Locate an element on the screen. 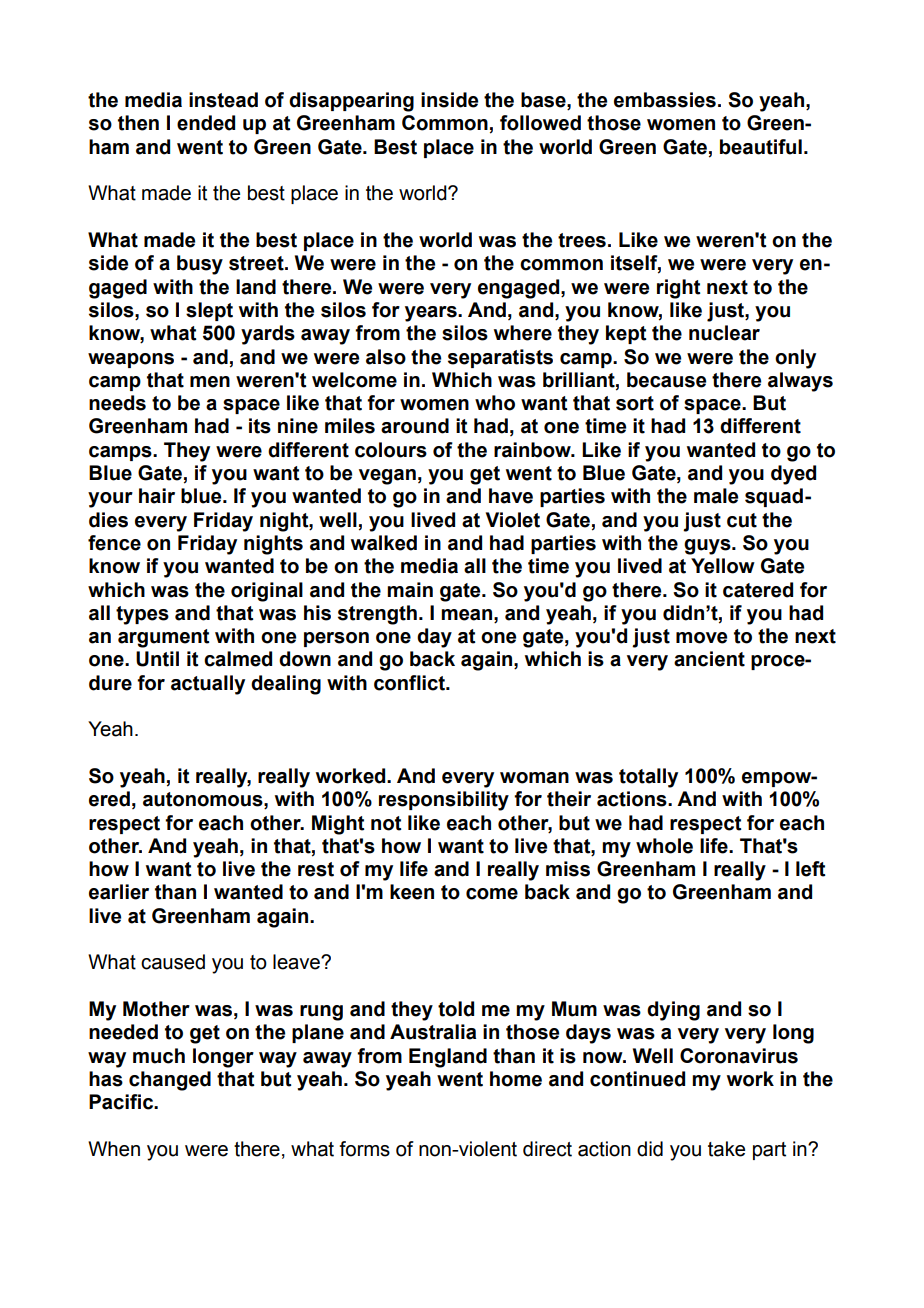 This screenshot has height=1308, width=924. followed is located at coordinates (540, 123).
